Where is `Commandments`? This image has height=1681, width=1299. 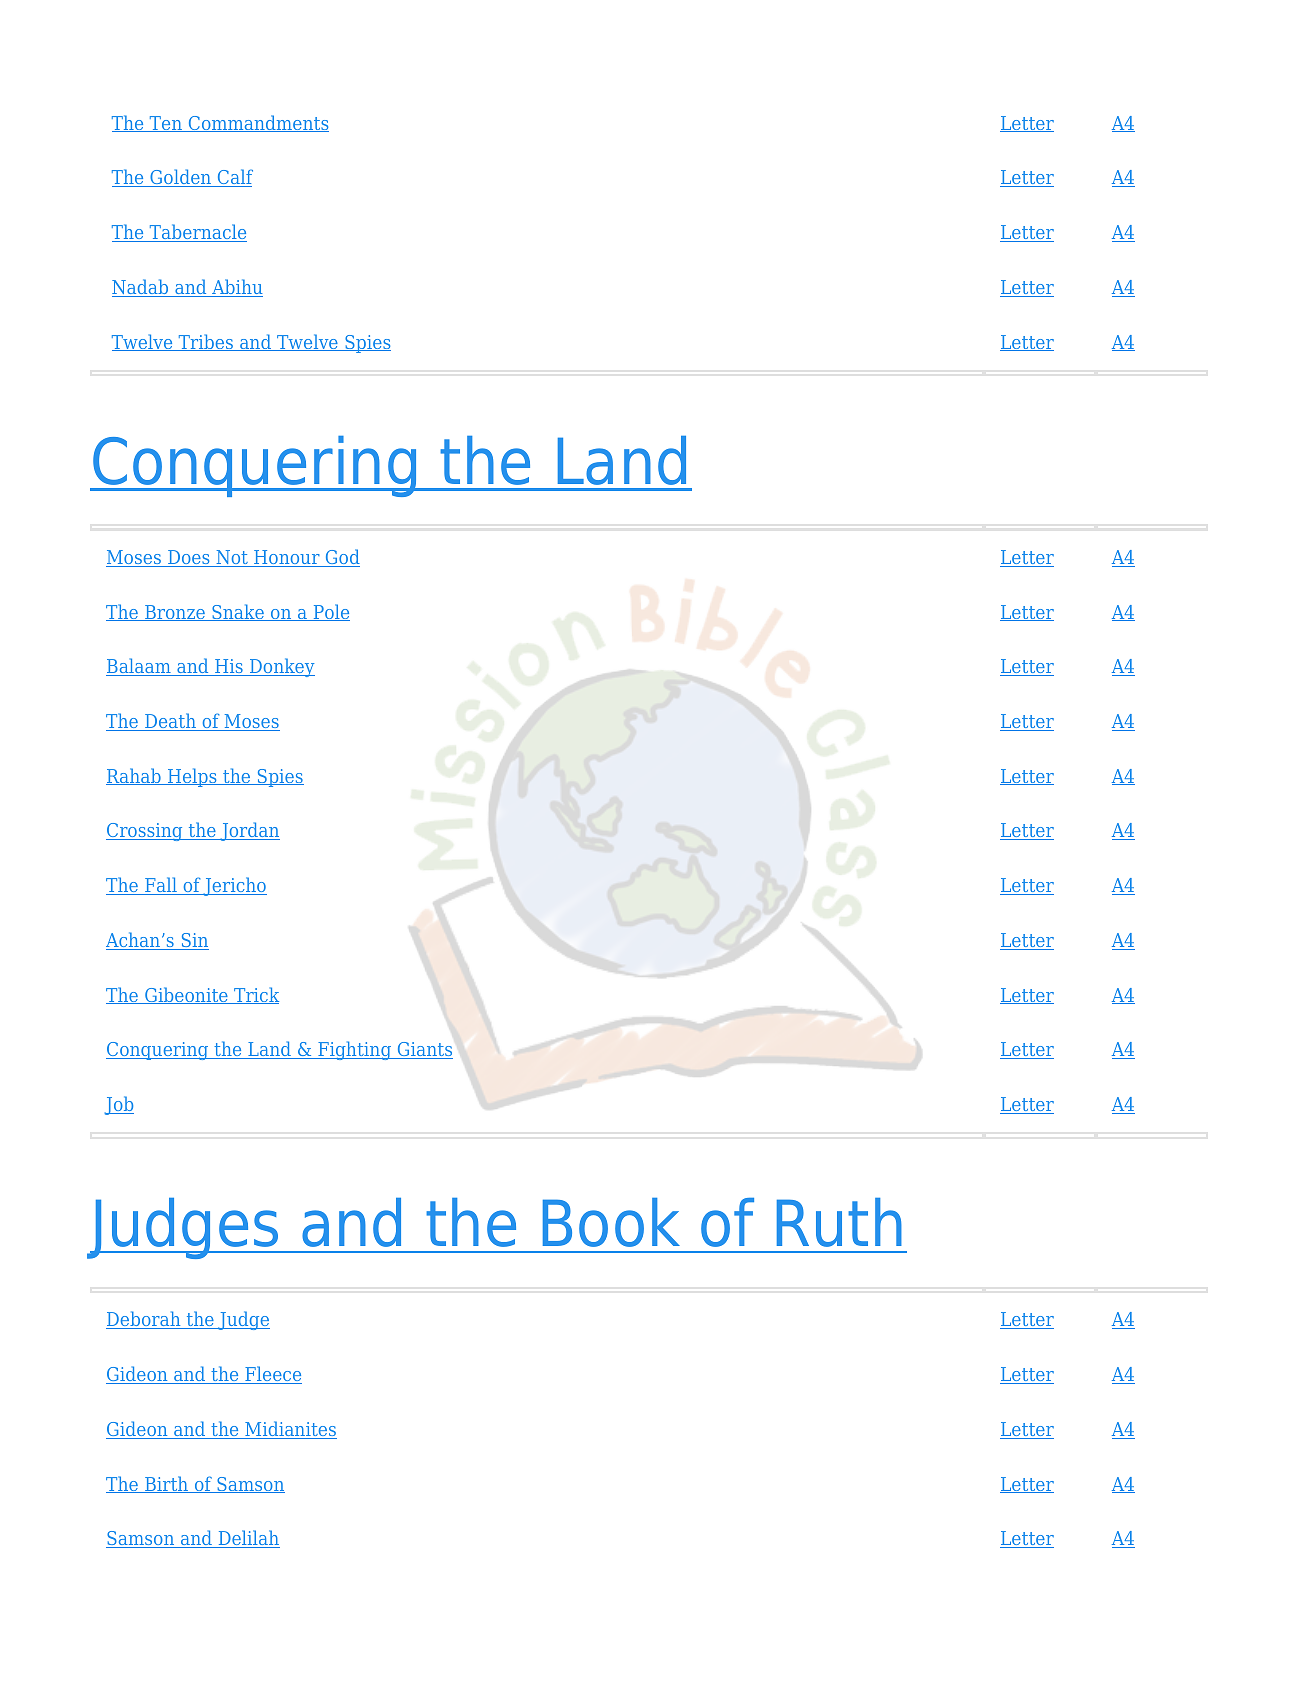
Commandments is located at coordinates (257, 123).
